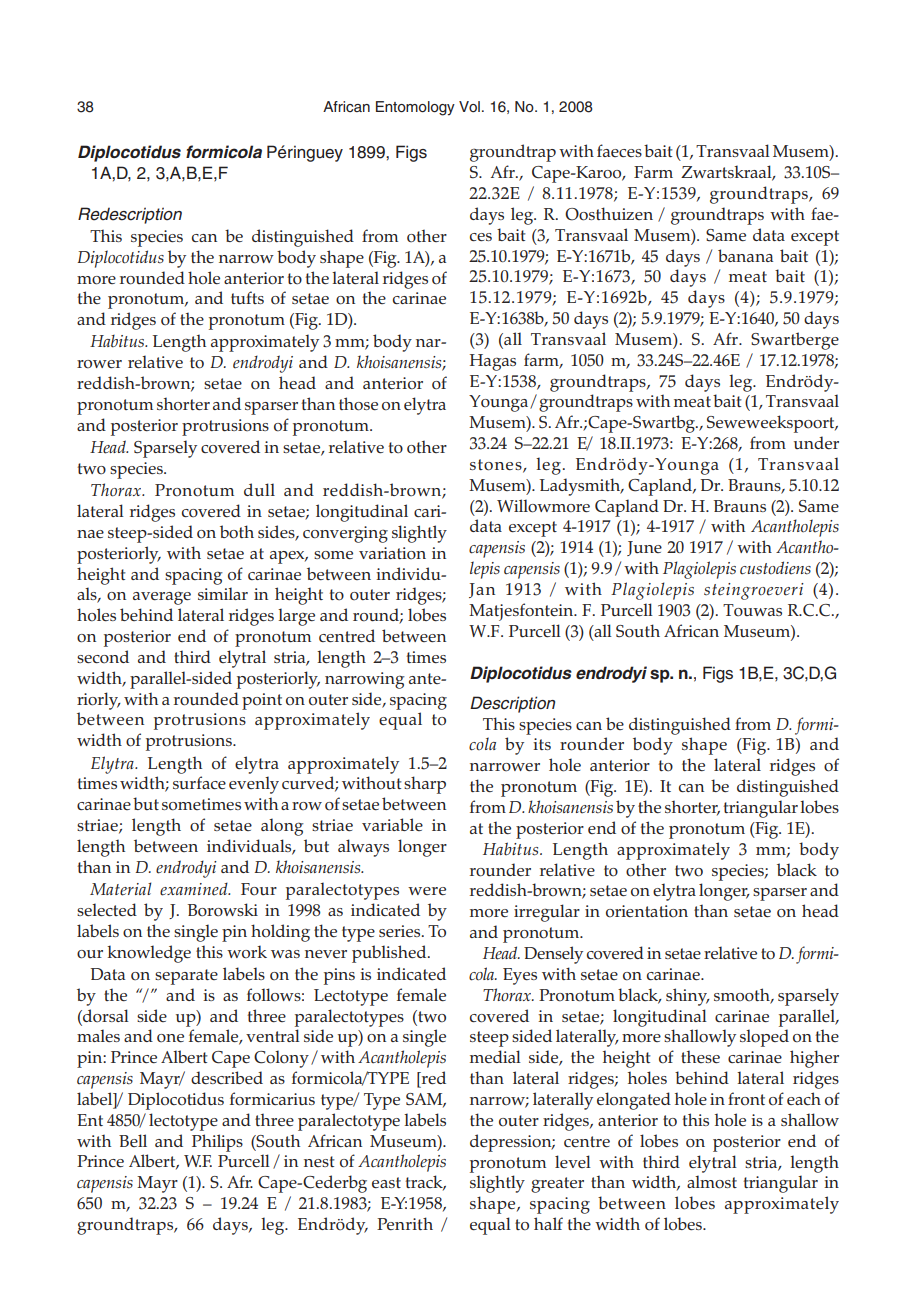 The image size is (914, 1316). Describe the element at coordinates (405, 1223) in the screenshot. I see `Penrith` at that location.
